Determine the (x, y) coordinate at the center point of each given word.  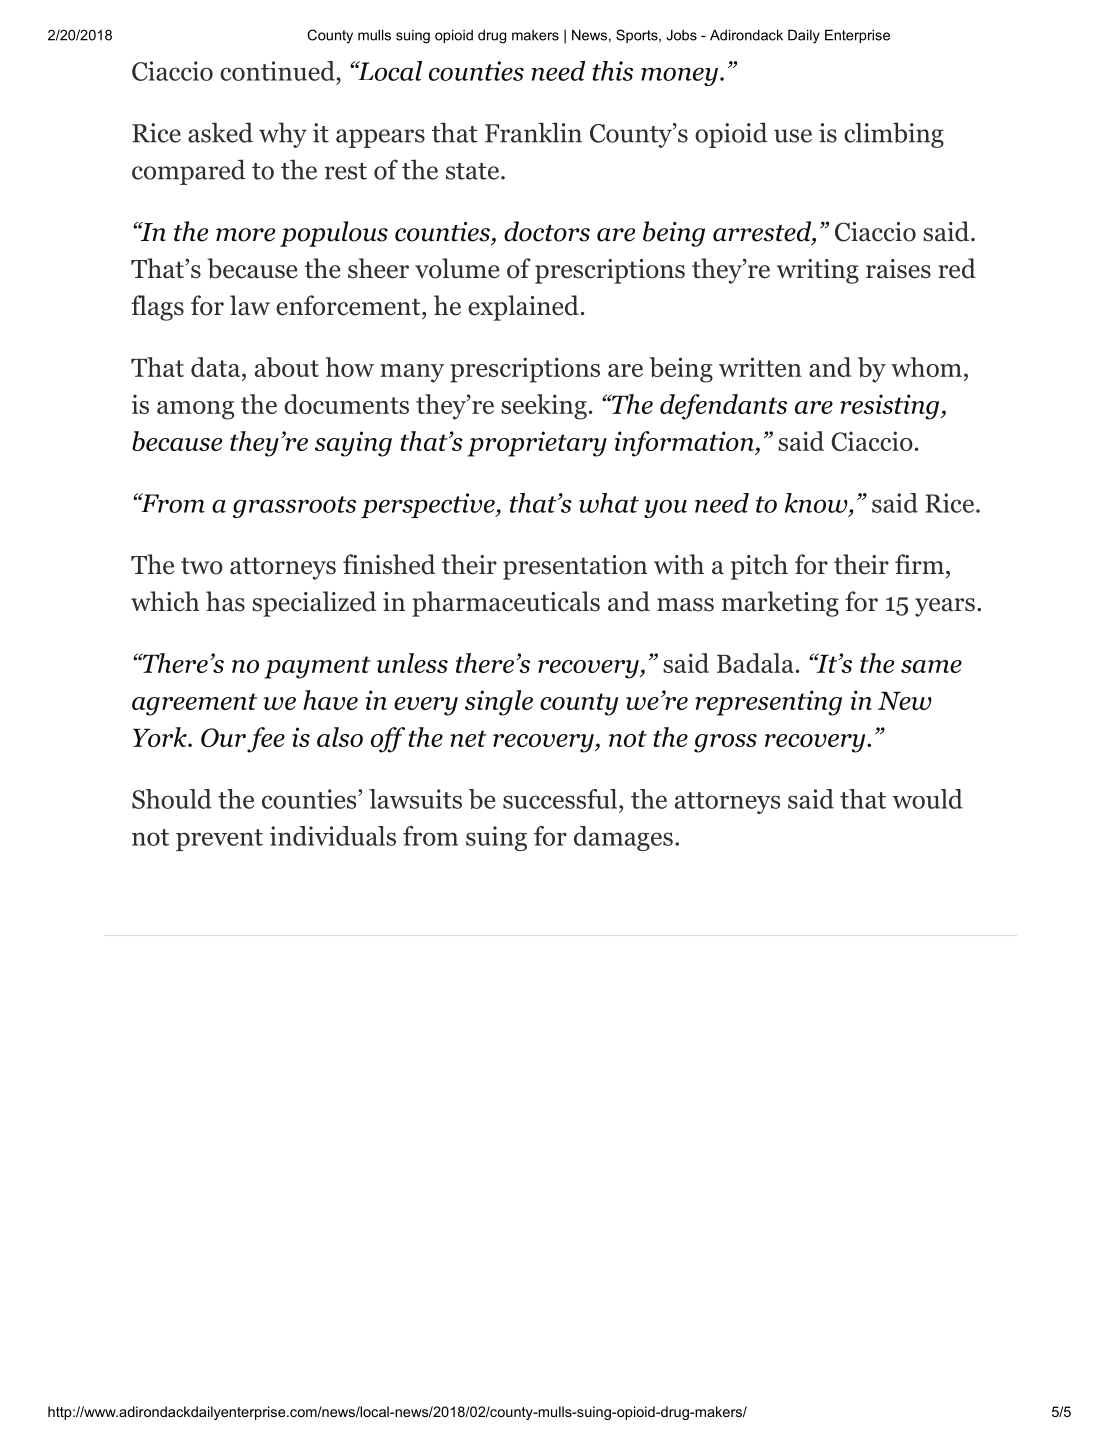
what (609, 503)
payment (317, 667)
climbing (894, 135)
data (217, 367)
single (499, 703)
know (817, 503)
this (612, 71)
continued (278, 71)
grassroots (294, 507)
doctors (547, 231)
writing (818, 271)
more (245, 235)
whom (926, 367)
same (931, 666)
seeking (544, 407)
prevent (219, 840)
